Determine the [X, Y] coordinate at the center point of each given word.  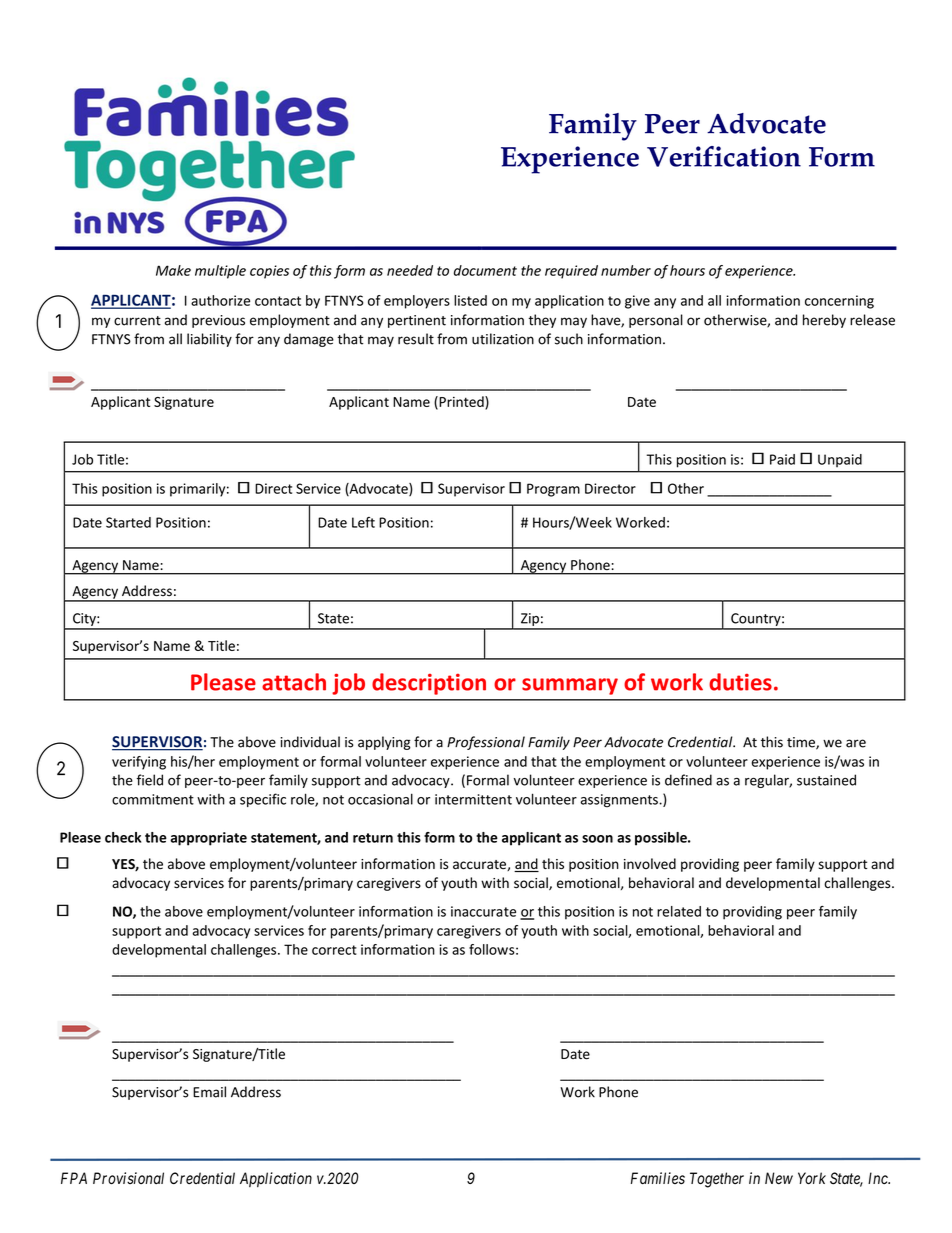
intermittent [473, 799]
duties [740, 682]
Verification [724, 156]
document [485, 270]
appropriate [208, 839]
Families [658, 1178]
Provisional [128, 1178]
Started [128, 522]
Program [553, 490]
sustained [826, 780]
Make [173, 270]
